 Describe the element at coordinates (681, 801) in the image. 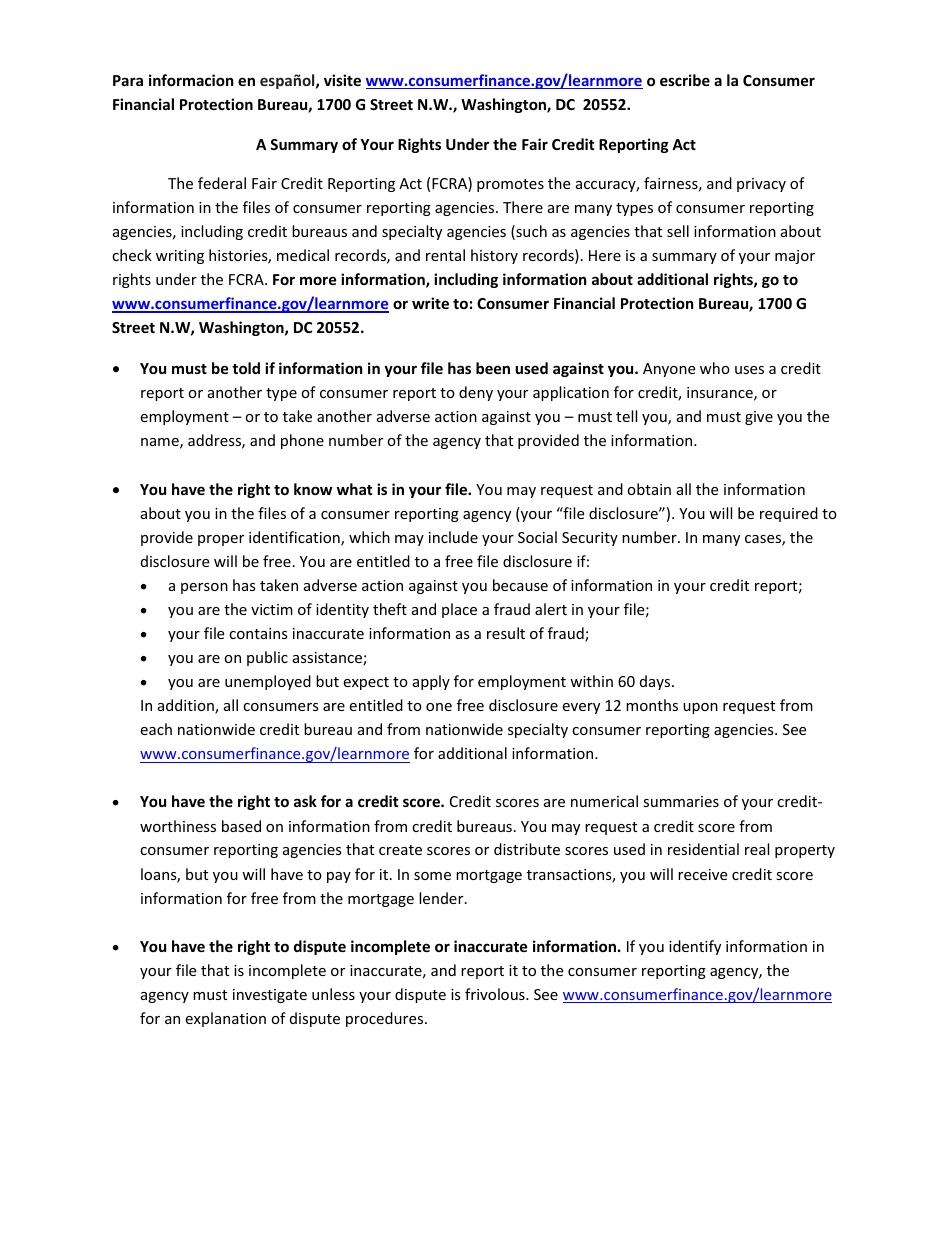

I see `summaries` at that location.
